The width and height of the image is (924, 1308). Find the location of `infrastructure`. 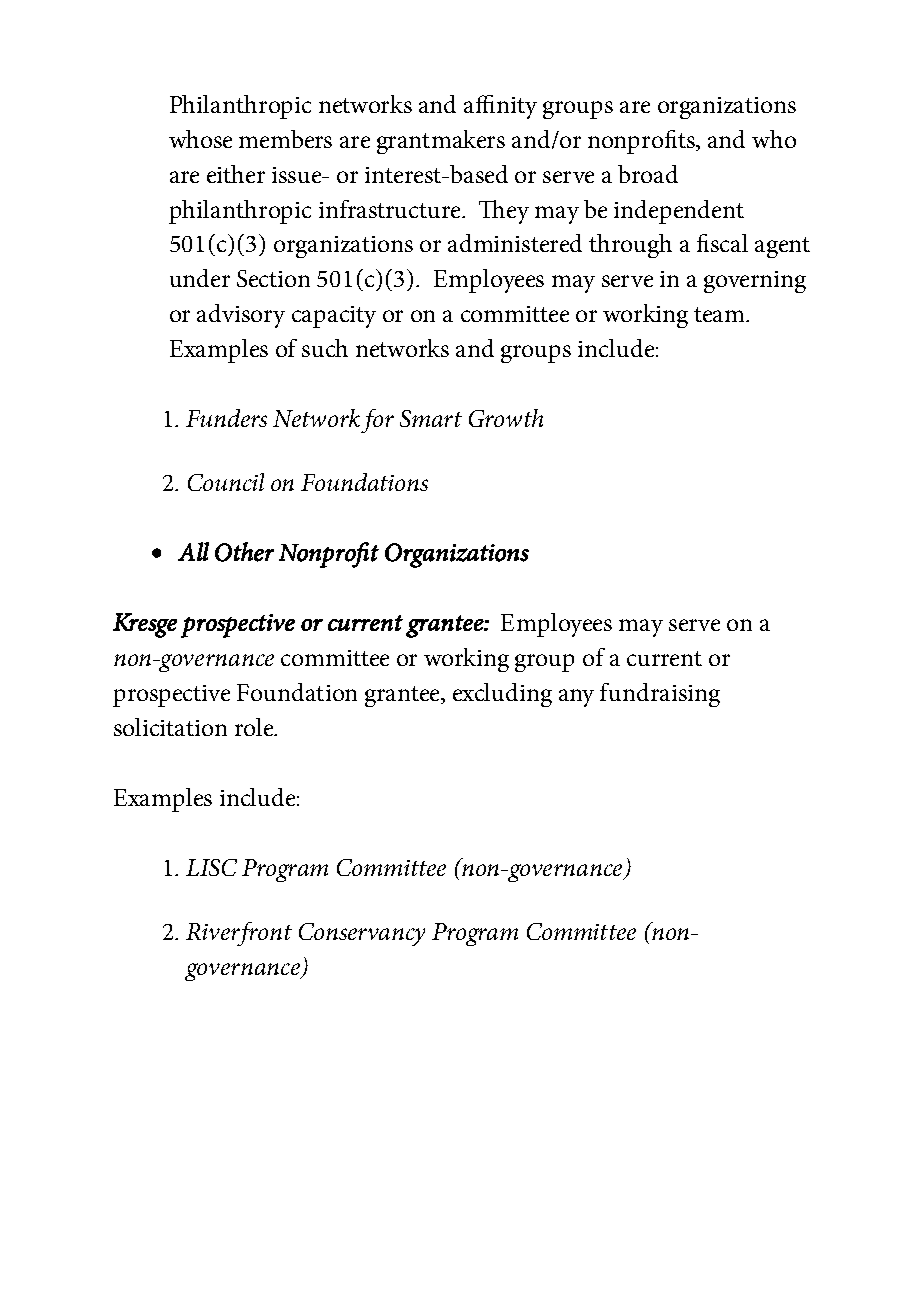

infrastructure is located at coordinates (391, 209).
